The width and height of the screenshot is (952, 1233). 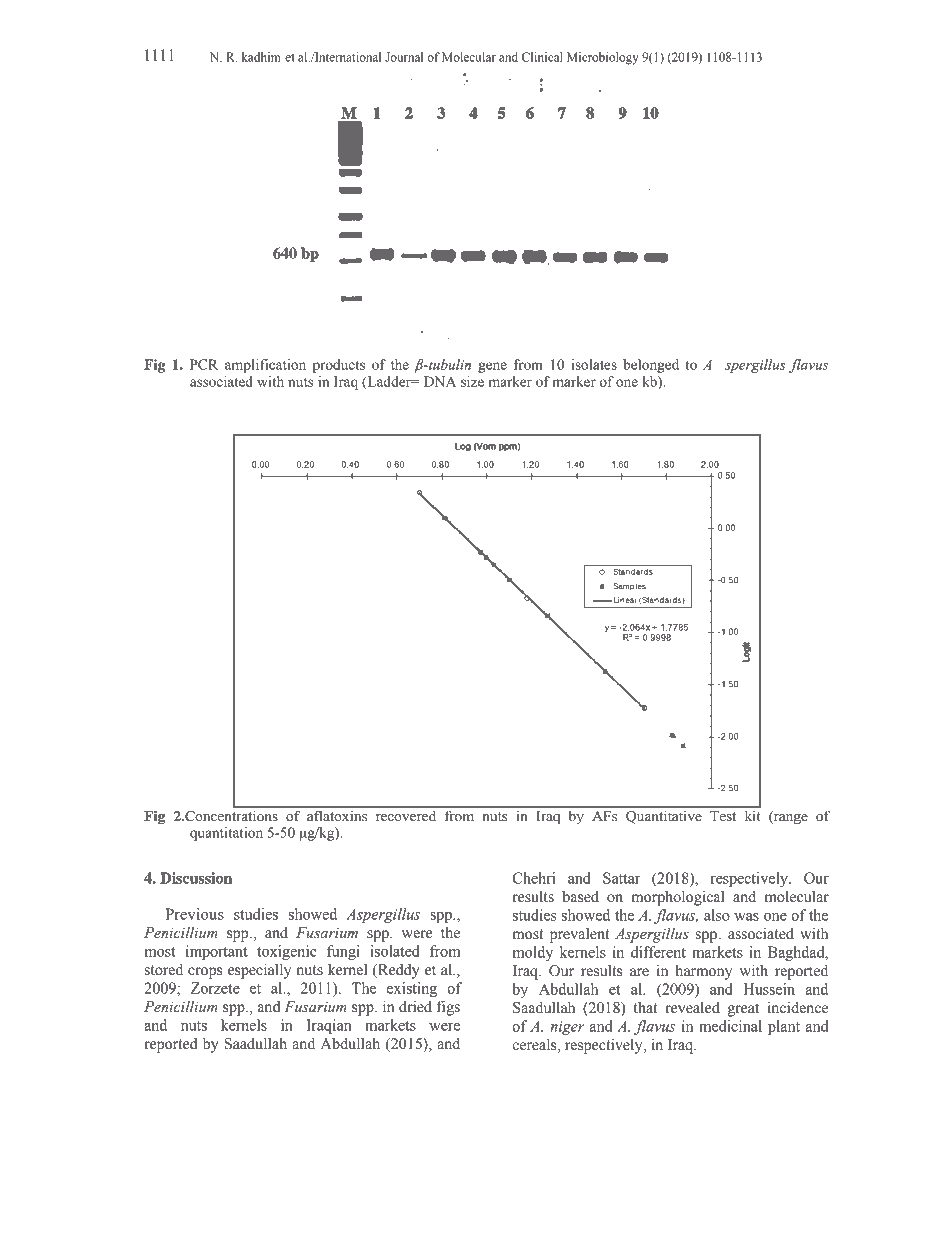 What do you see at coordinates (448, 1008) in the screenshot?
I see `figs` at bounding box center [448, 1008].
